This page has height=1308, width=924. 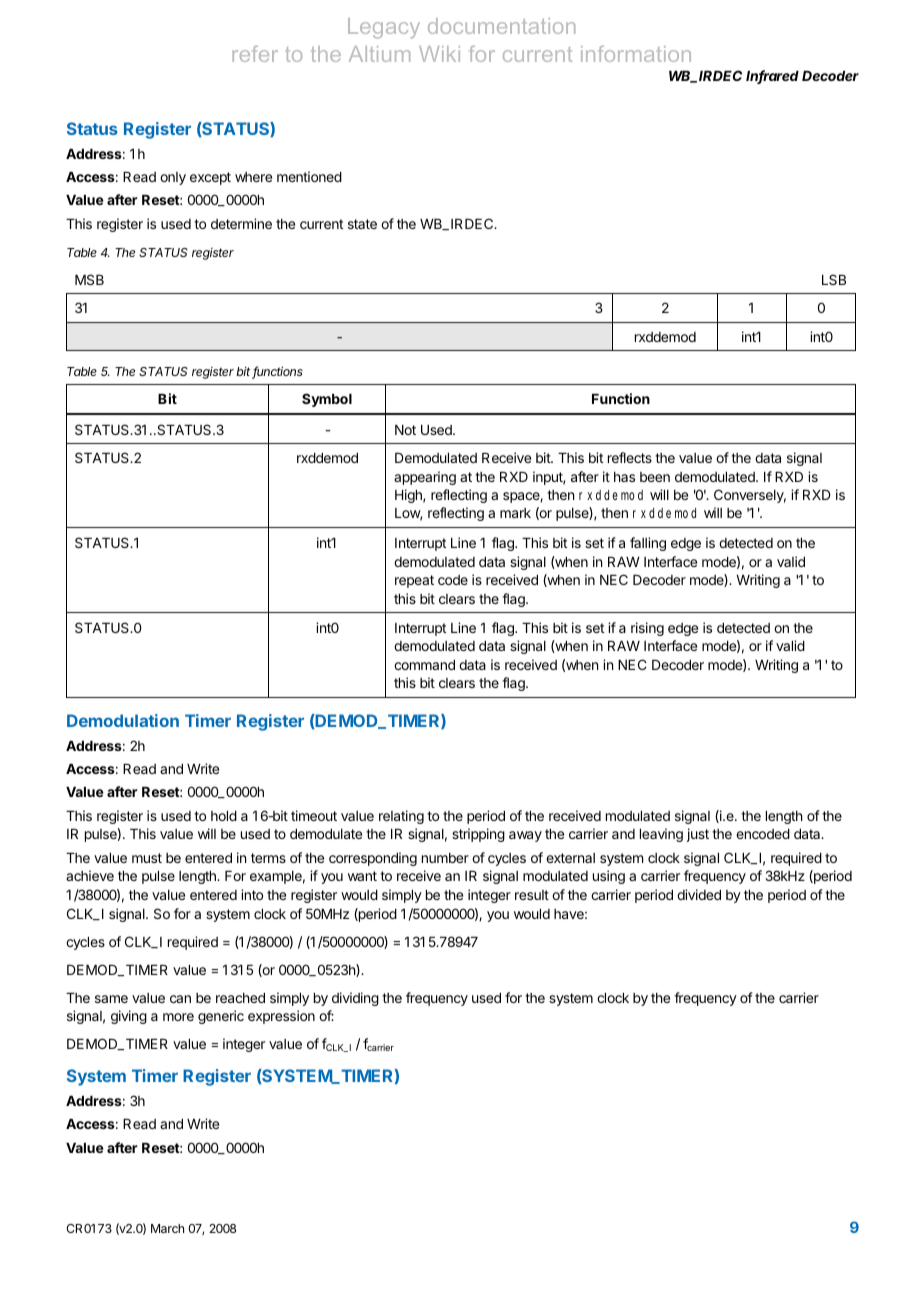 I want to click on just, so click(x=698, y=835).
